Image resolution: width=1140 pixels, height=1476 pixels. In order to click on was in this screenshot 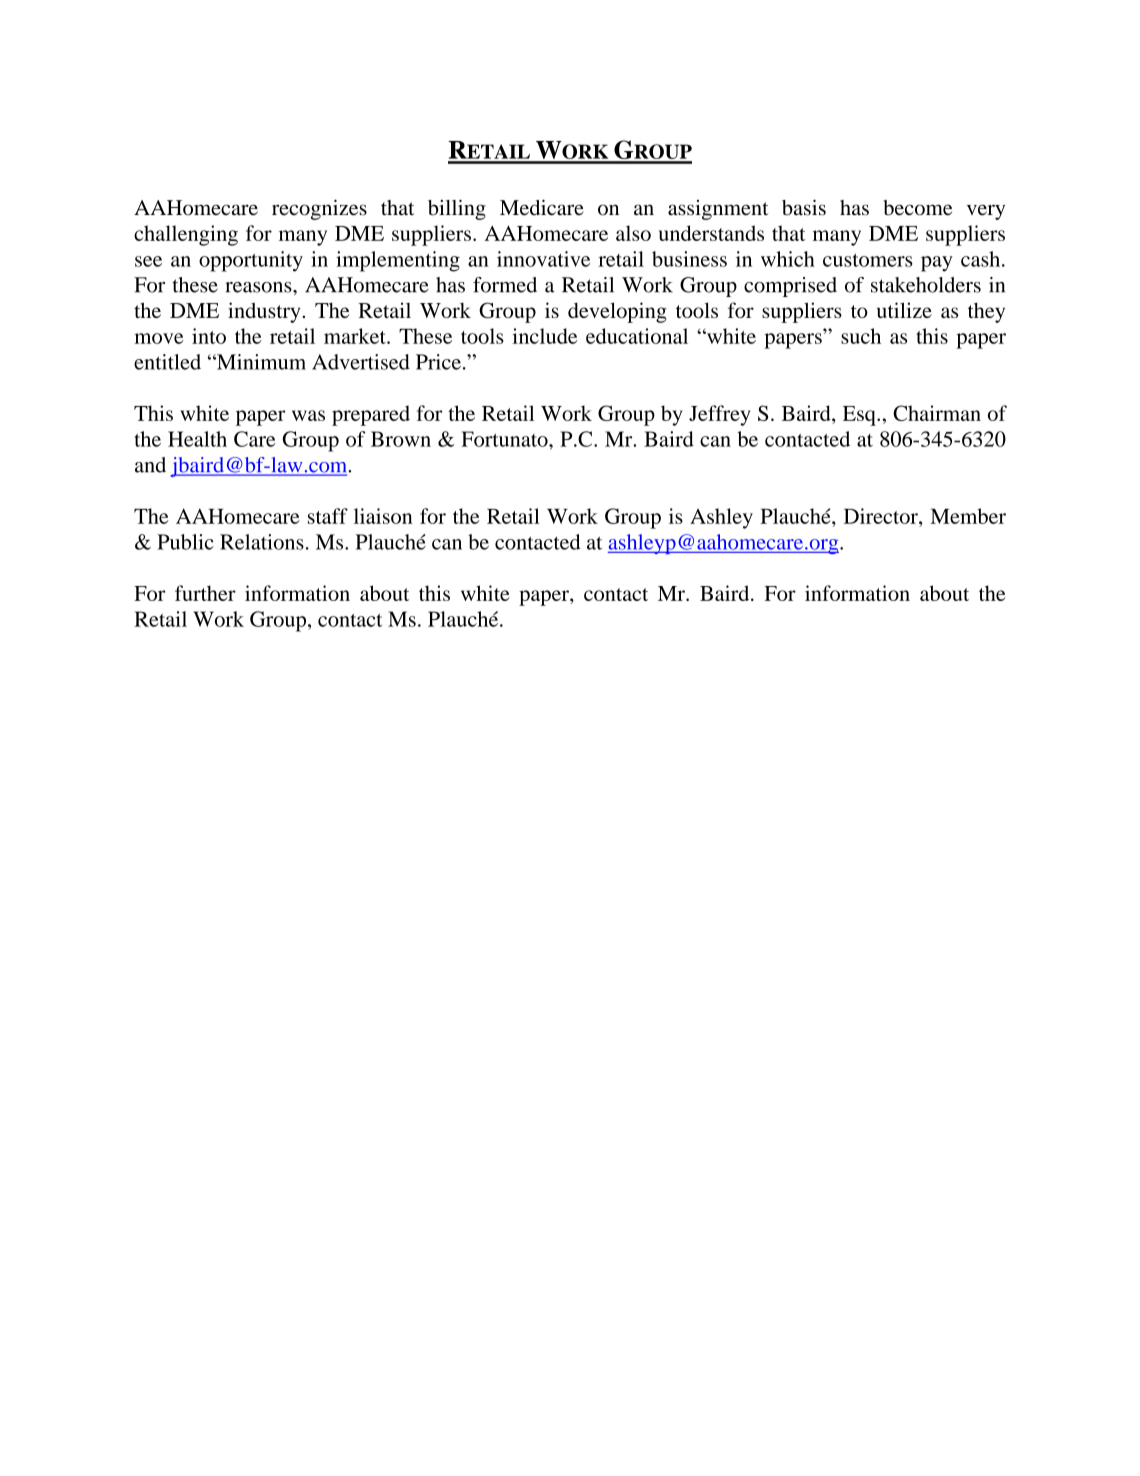, I will do `click(308, 415)`.
